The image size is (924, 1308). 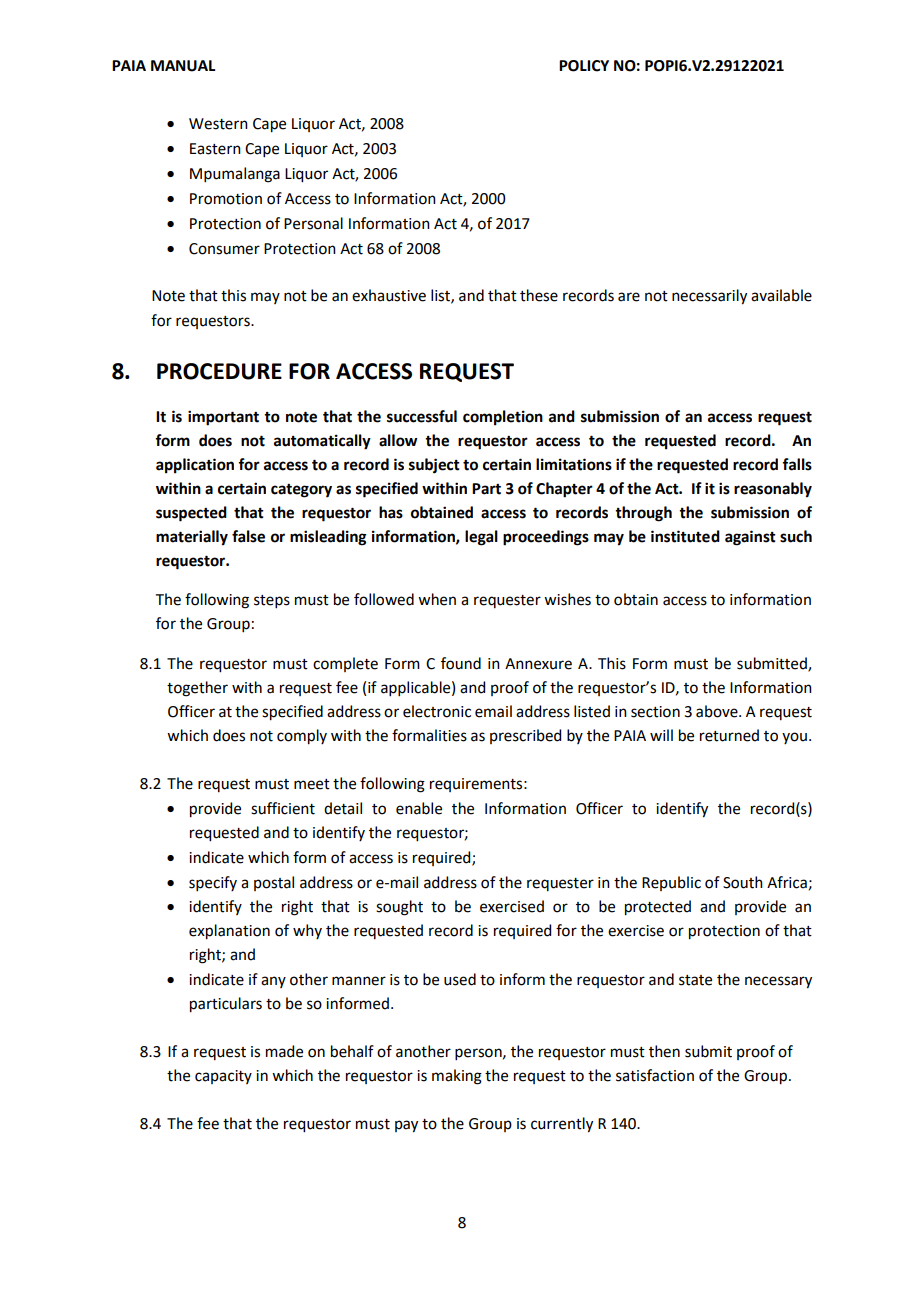 I want to click on capacity, so click(x=223, y=1077).
